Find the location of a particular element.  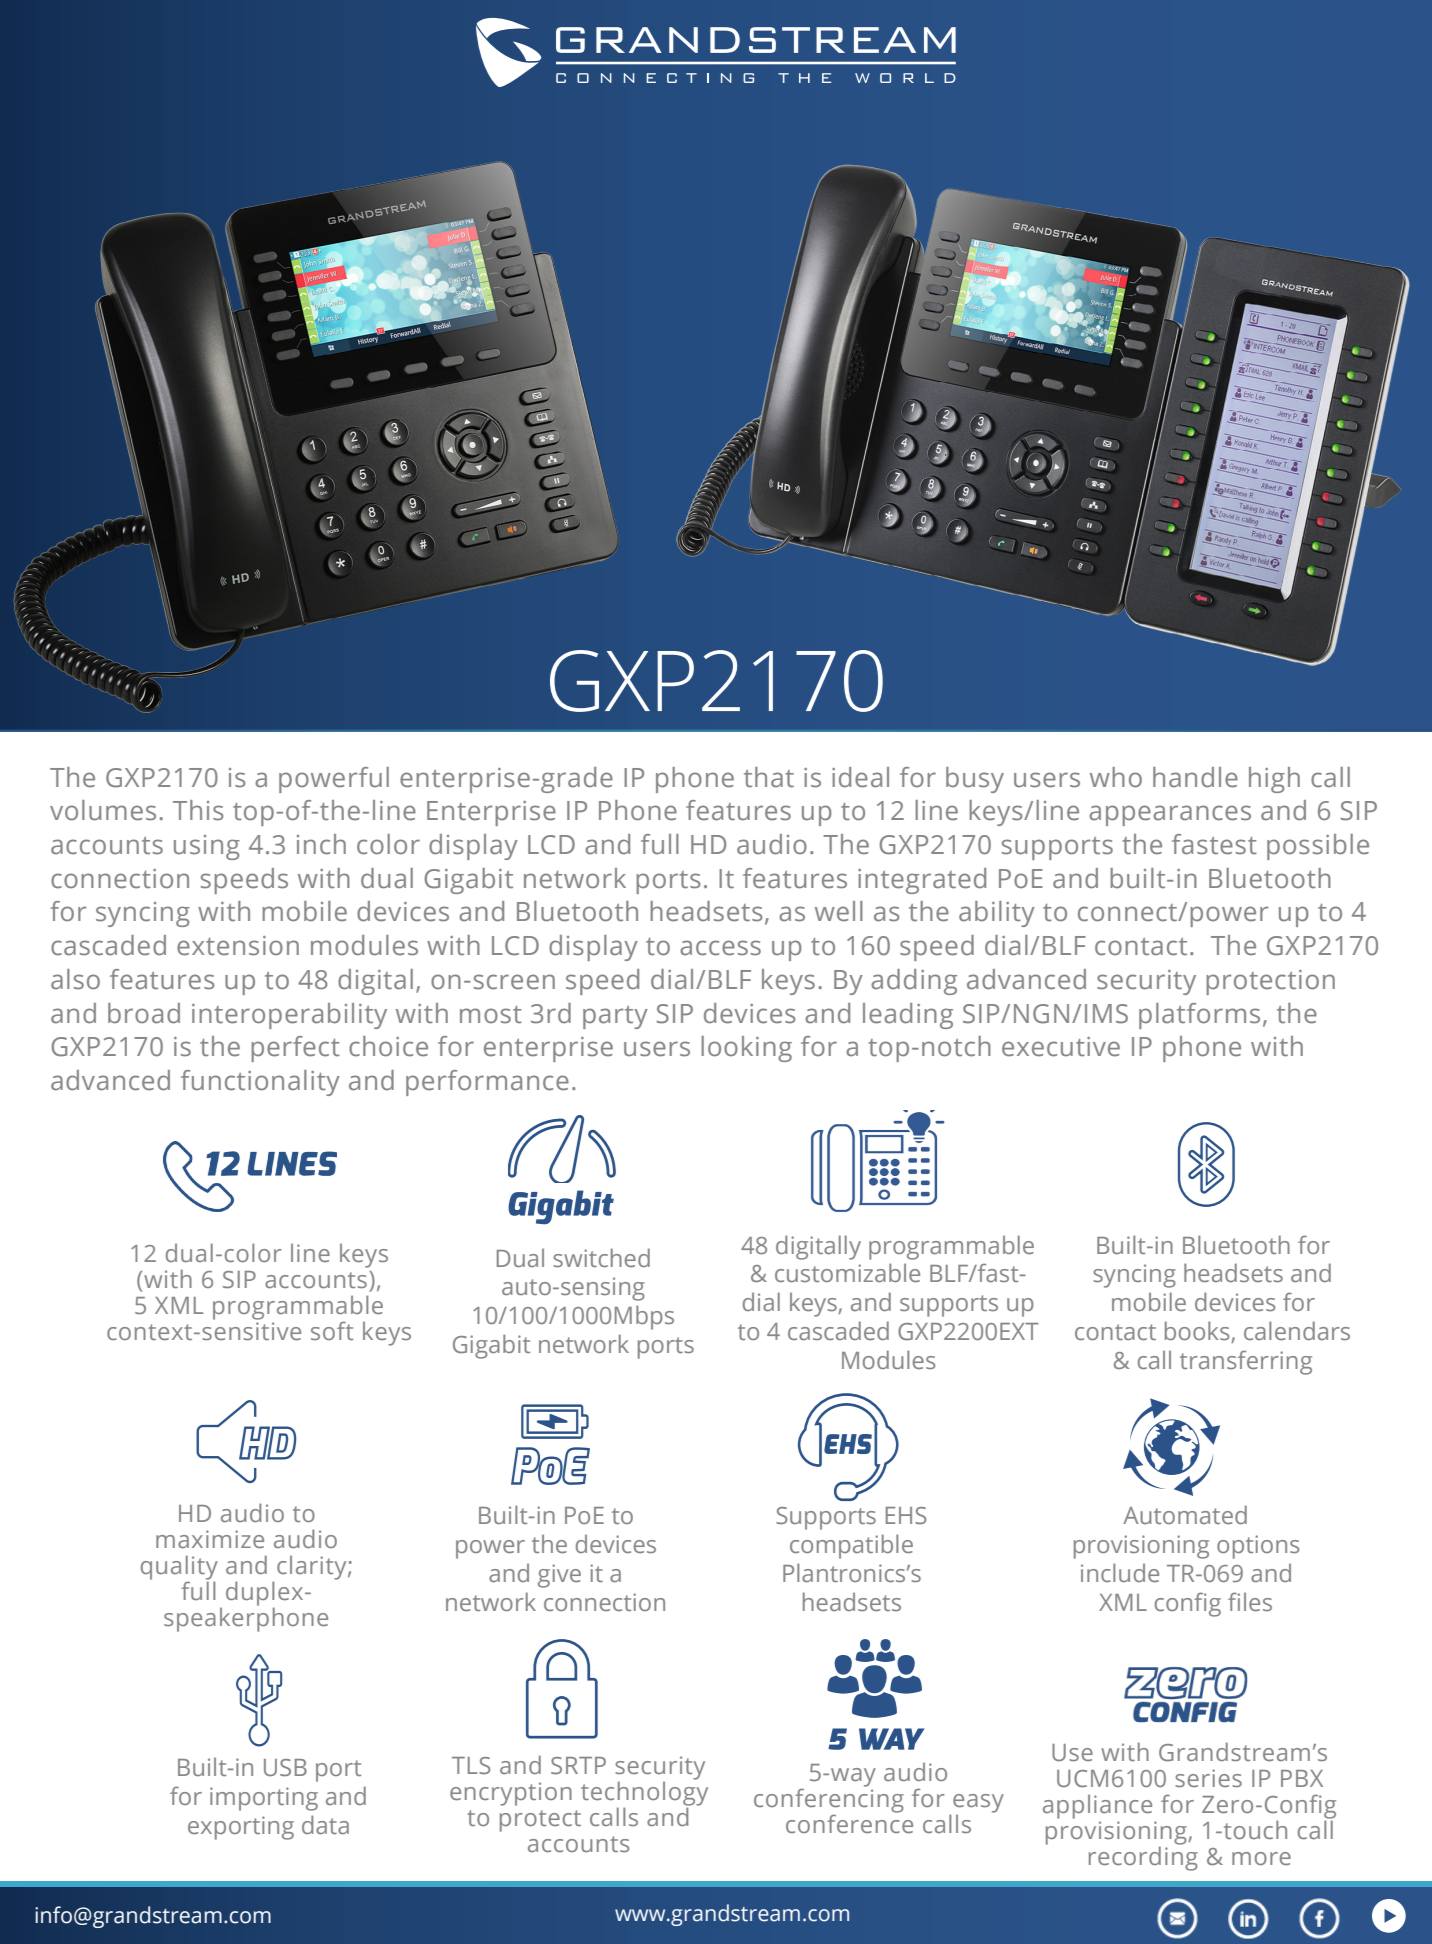

data is located at coordinates (325, 1824).
